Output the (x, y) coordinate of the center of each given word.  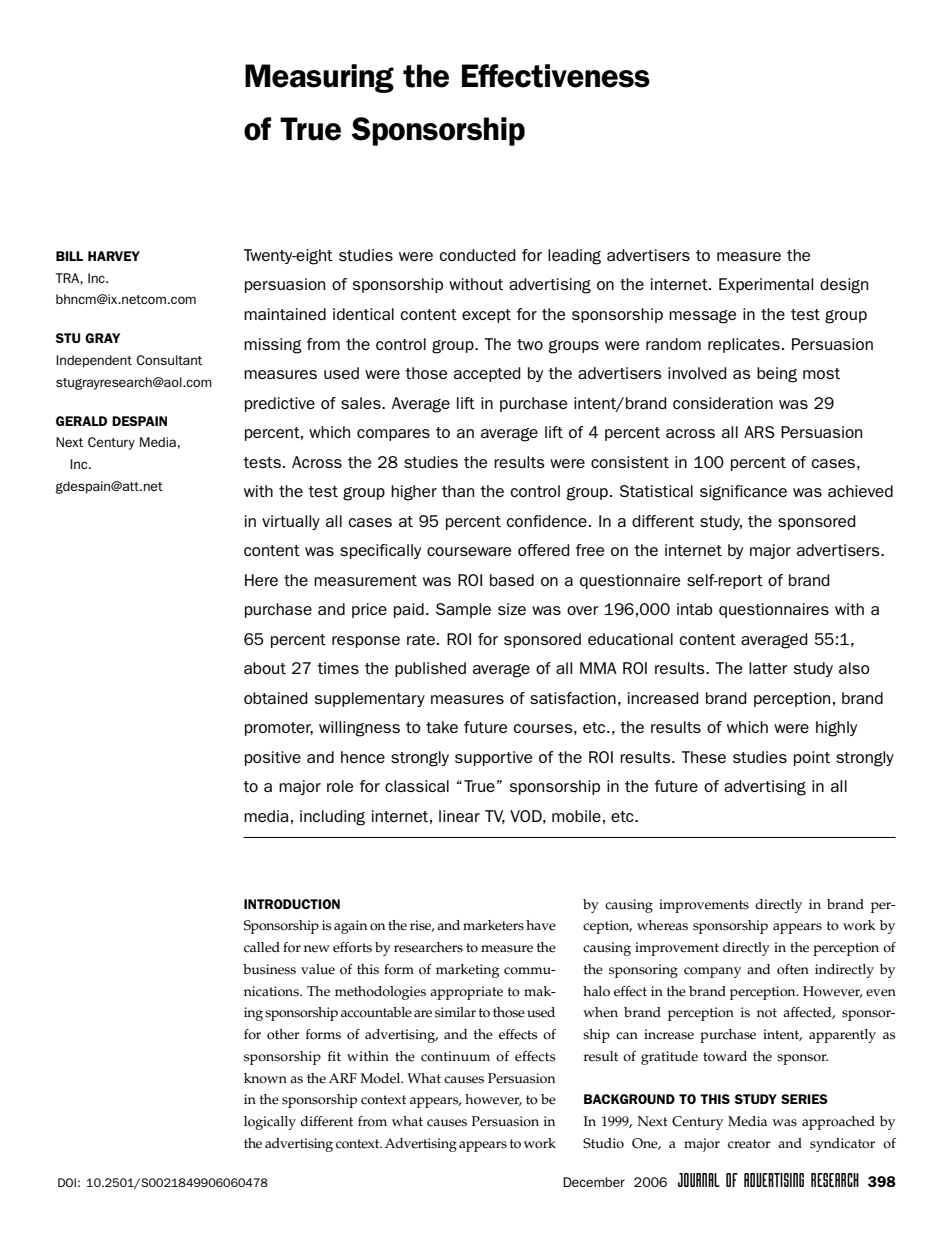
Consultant (169, 360)
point (812, 758)
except (486, 316)
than (458, 491)
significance (743, 493)
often (793, 969)
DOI (67, 1182)
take (442, 727)
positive (273, 758)
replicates (744, 345)
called (262, 947)
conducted (477, 255)
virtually (291, 522)
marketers (493, 925)
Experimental (766, 285)
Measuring (319, 78)
